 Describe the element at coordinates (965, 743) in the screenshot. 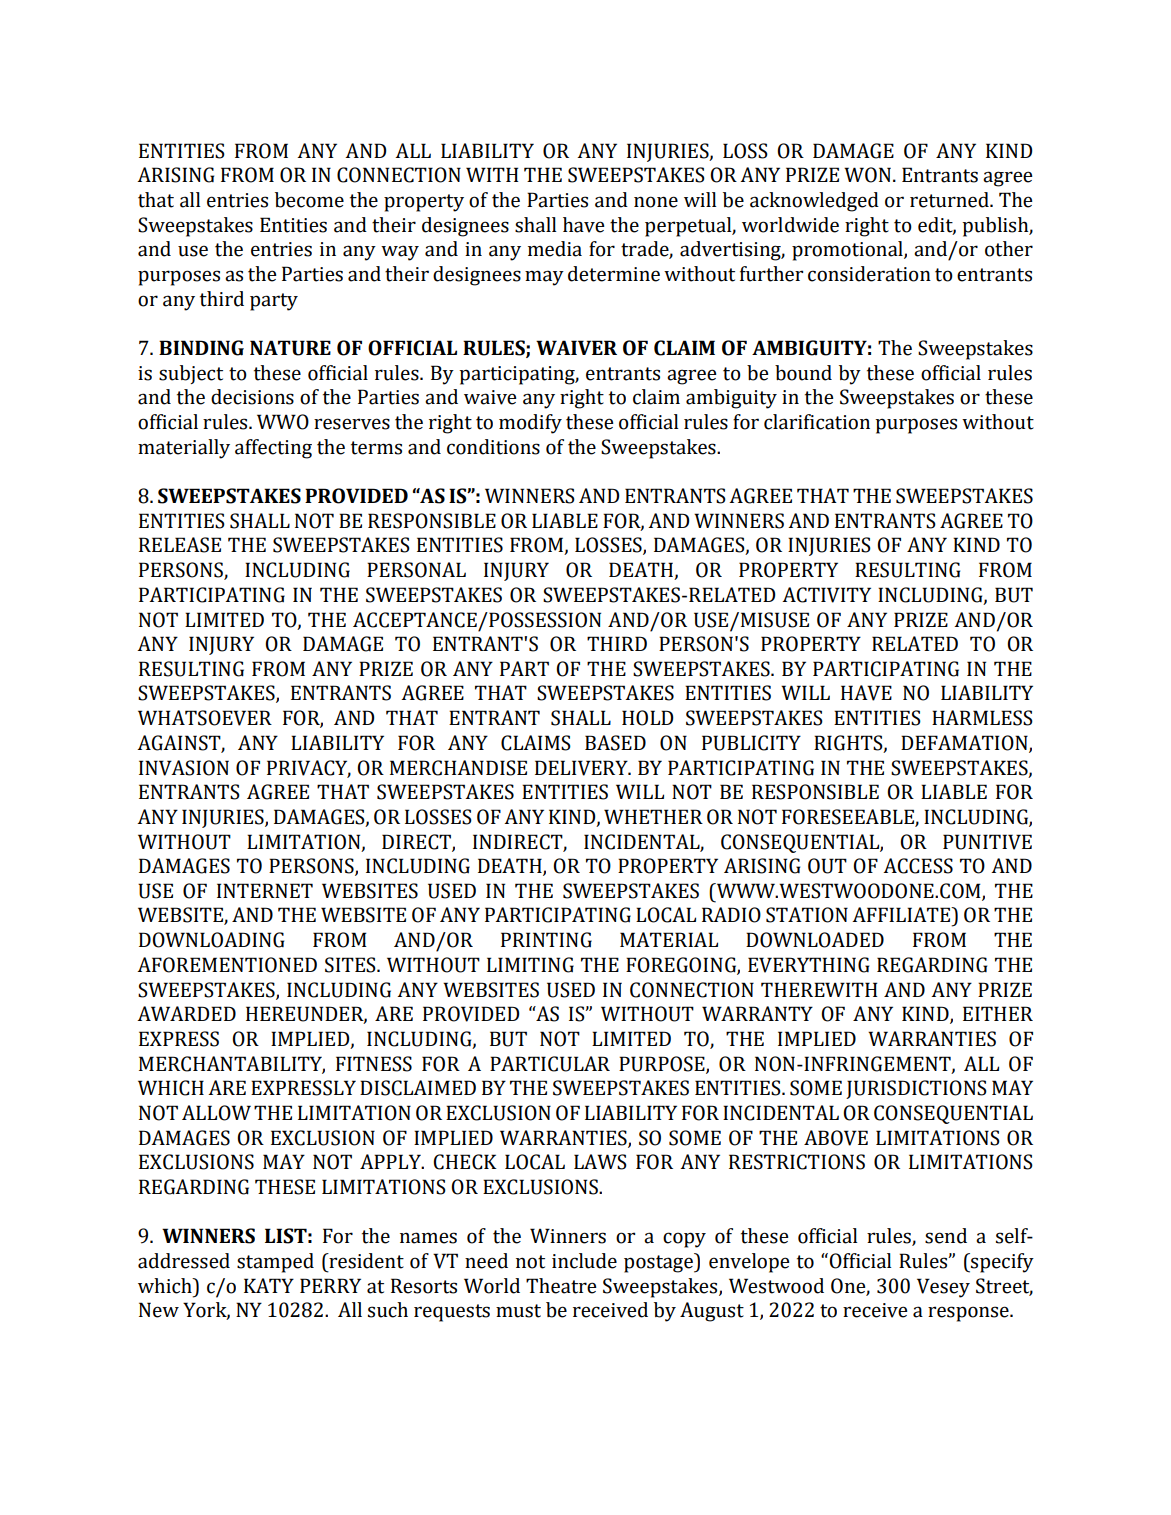

I see `DEFAMATION` at that location.
